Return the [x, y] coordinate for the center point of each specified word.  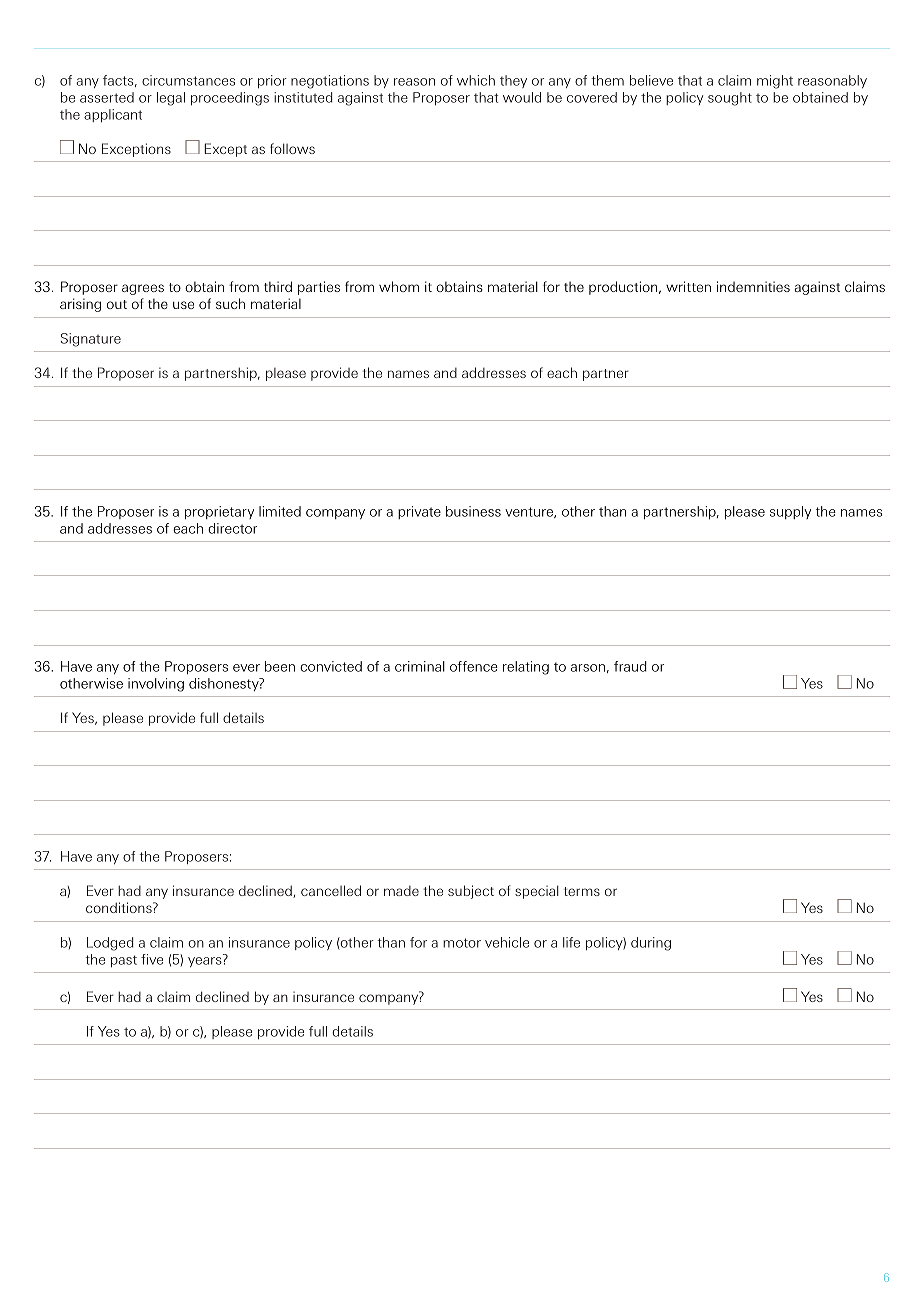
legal [171, 99]
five [152, 959]
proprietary [219, 512]
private [419, 512]
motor [462, 943]
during [651, 944]
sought [730, 99]
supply [790, 512]
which [476, 80]
